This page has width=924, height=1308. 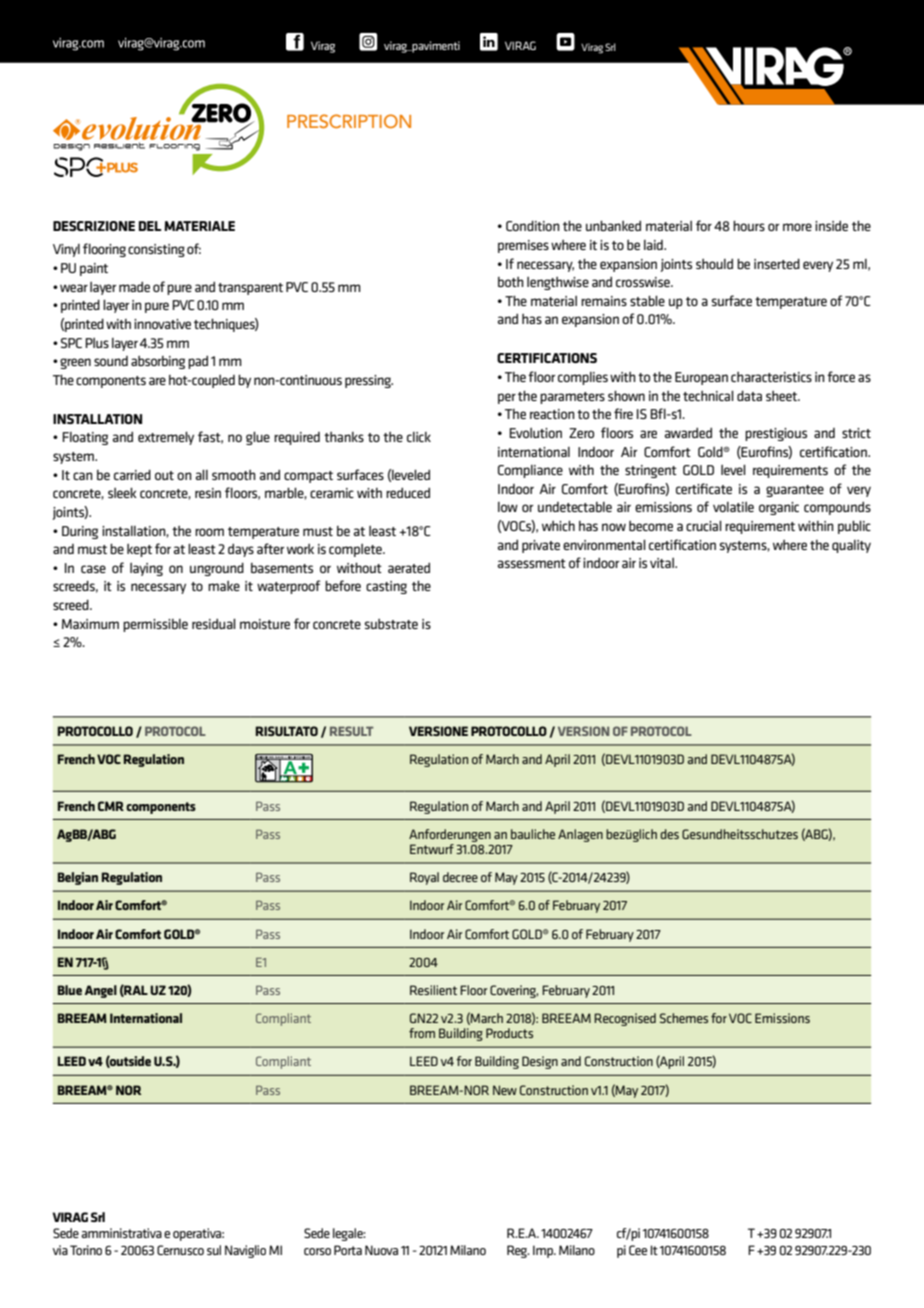 I want to click on PRESCRIPTION, so click(x=349, y=121).
